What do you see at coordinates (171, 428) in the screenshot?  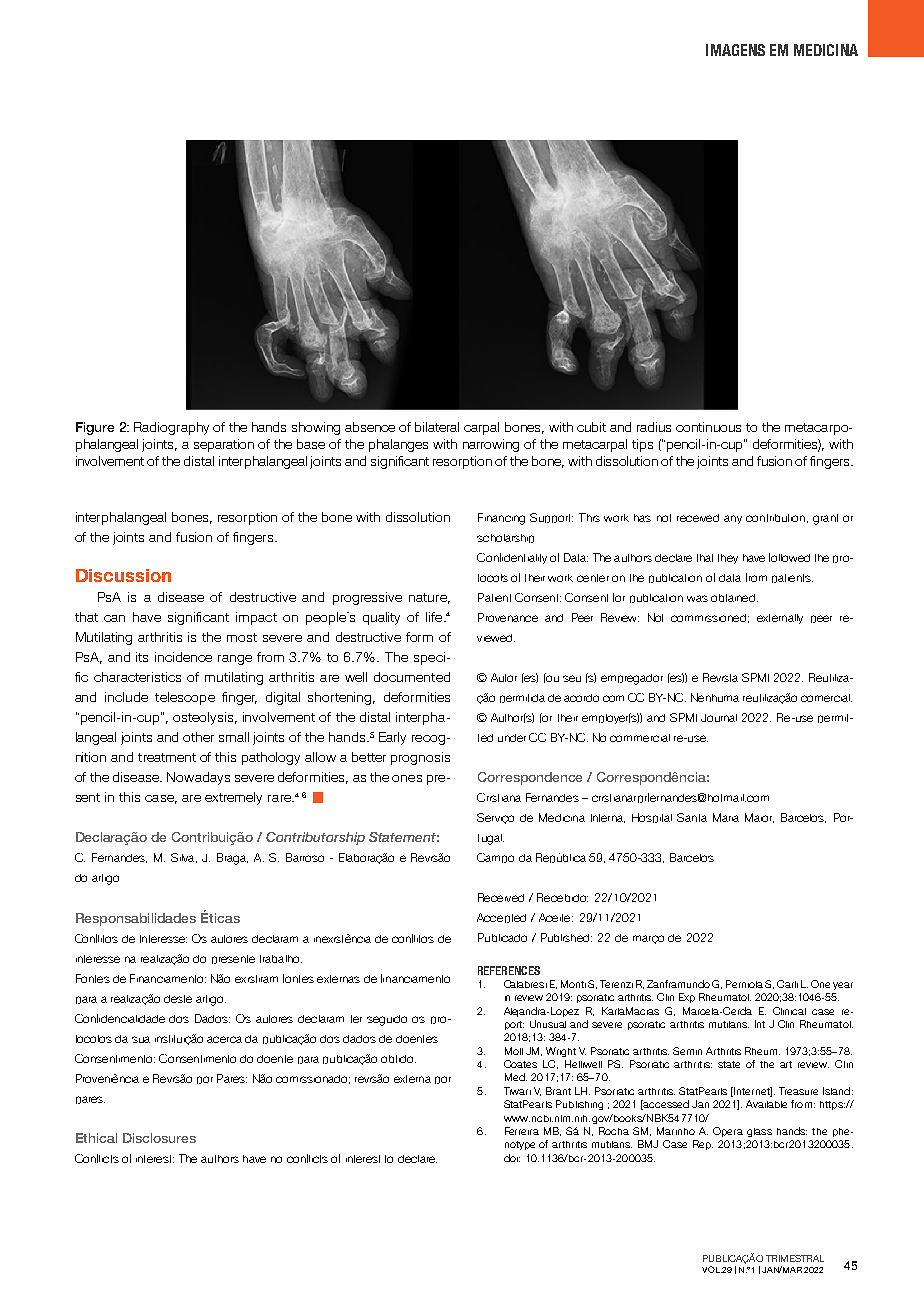 I see `Radiography` at bounding box center [171, 428].
